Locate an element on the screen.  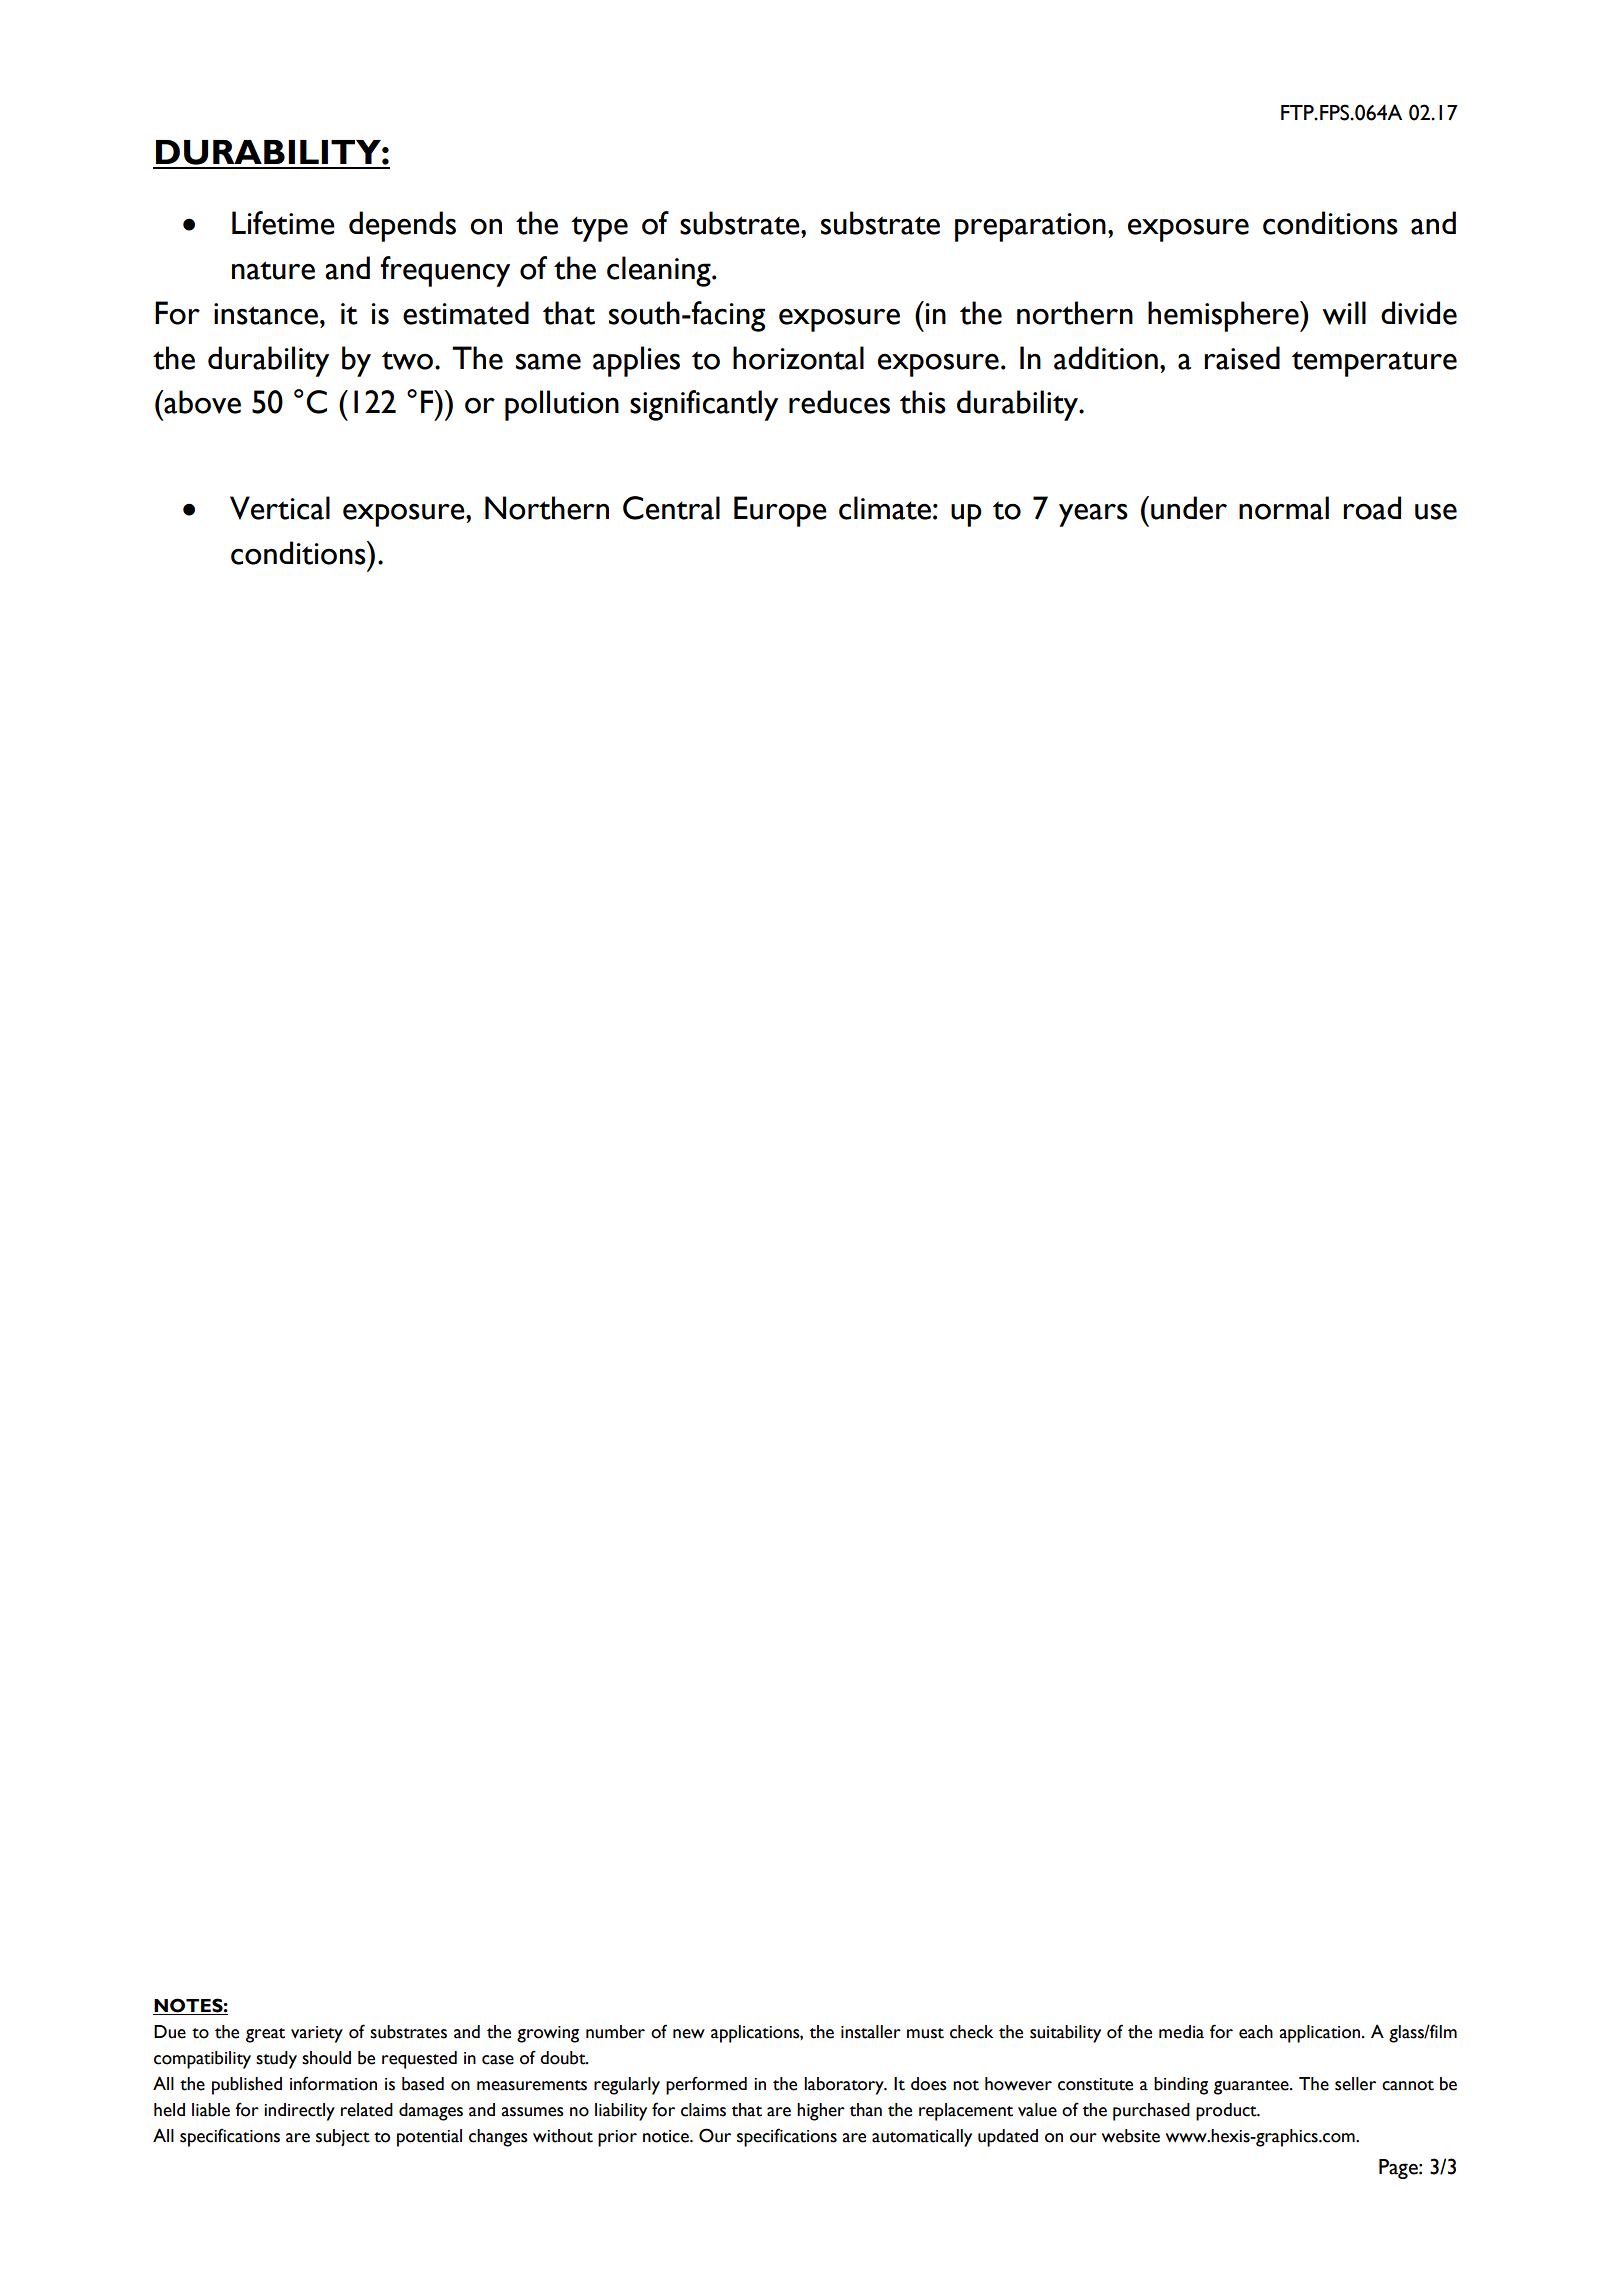
will is located at coordinates (1344, 313).
